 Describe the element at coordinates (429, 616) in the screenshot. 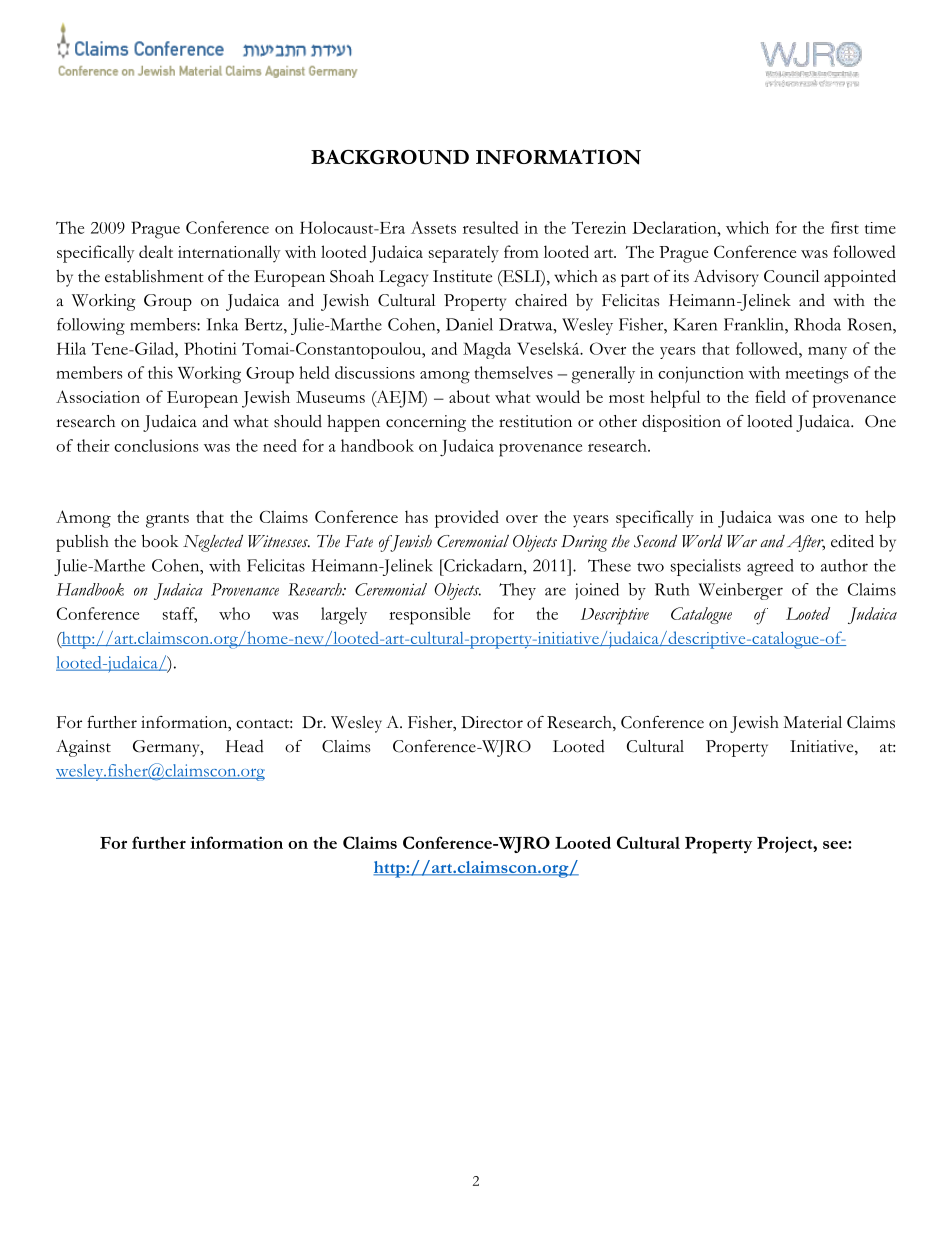

I see `responsible` at that location.
